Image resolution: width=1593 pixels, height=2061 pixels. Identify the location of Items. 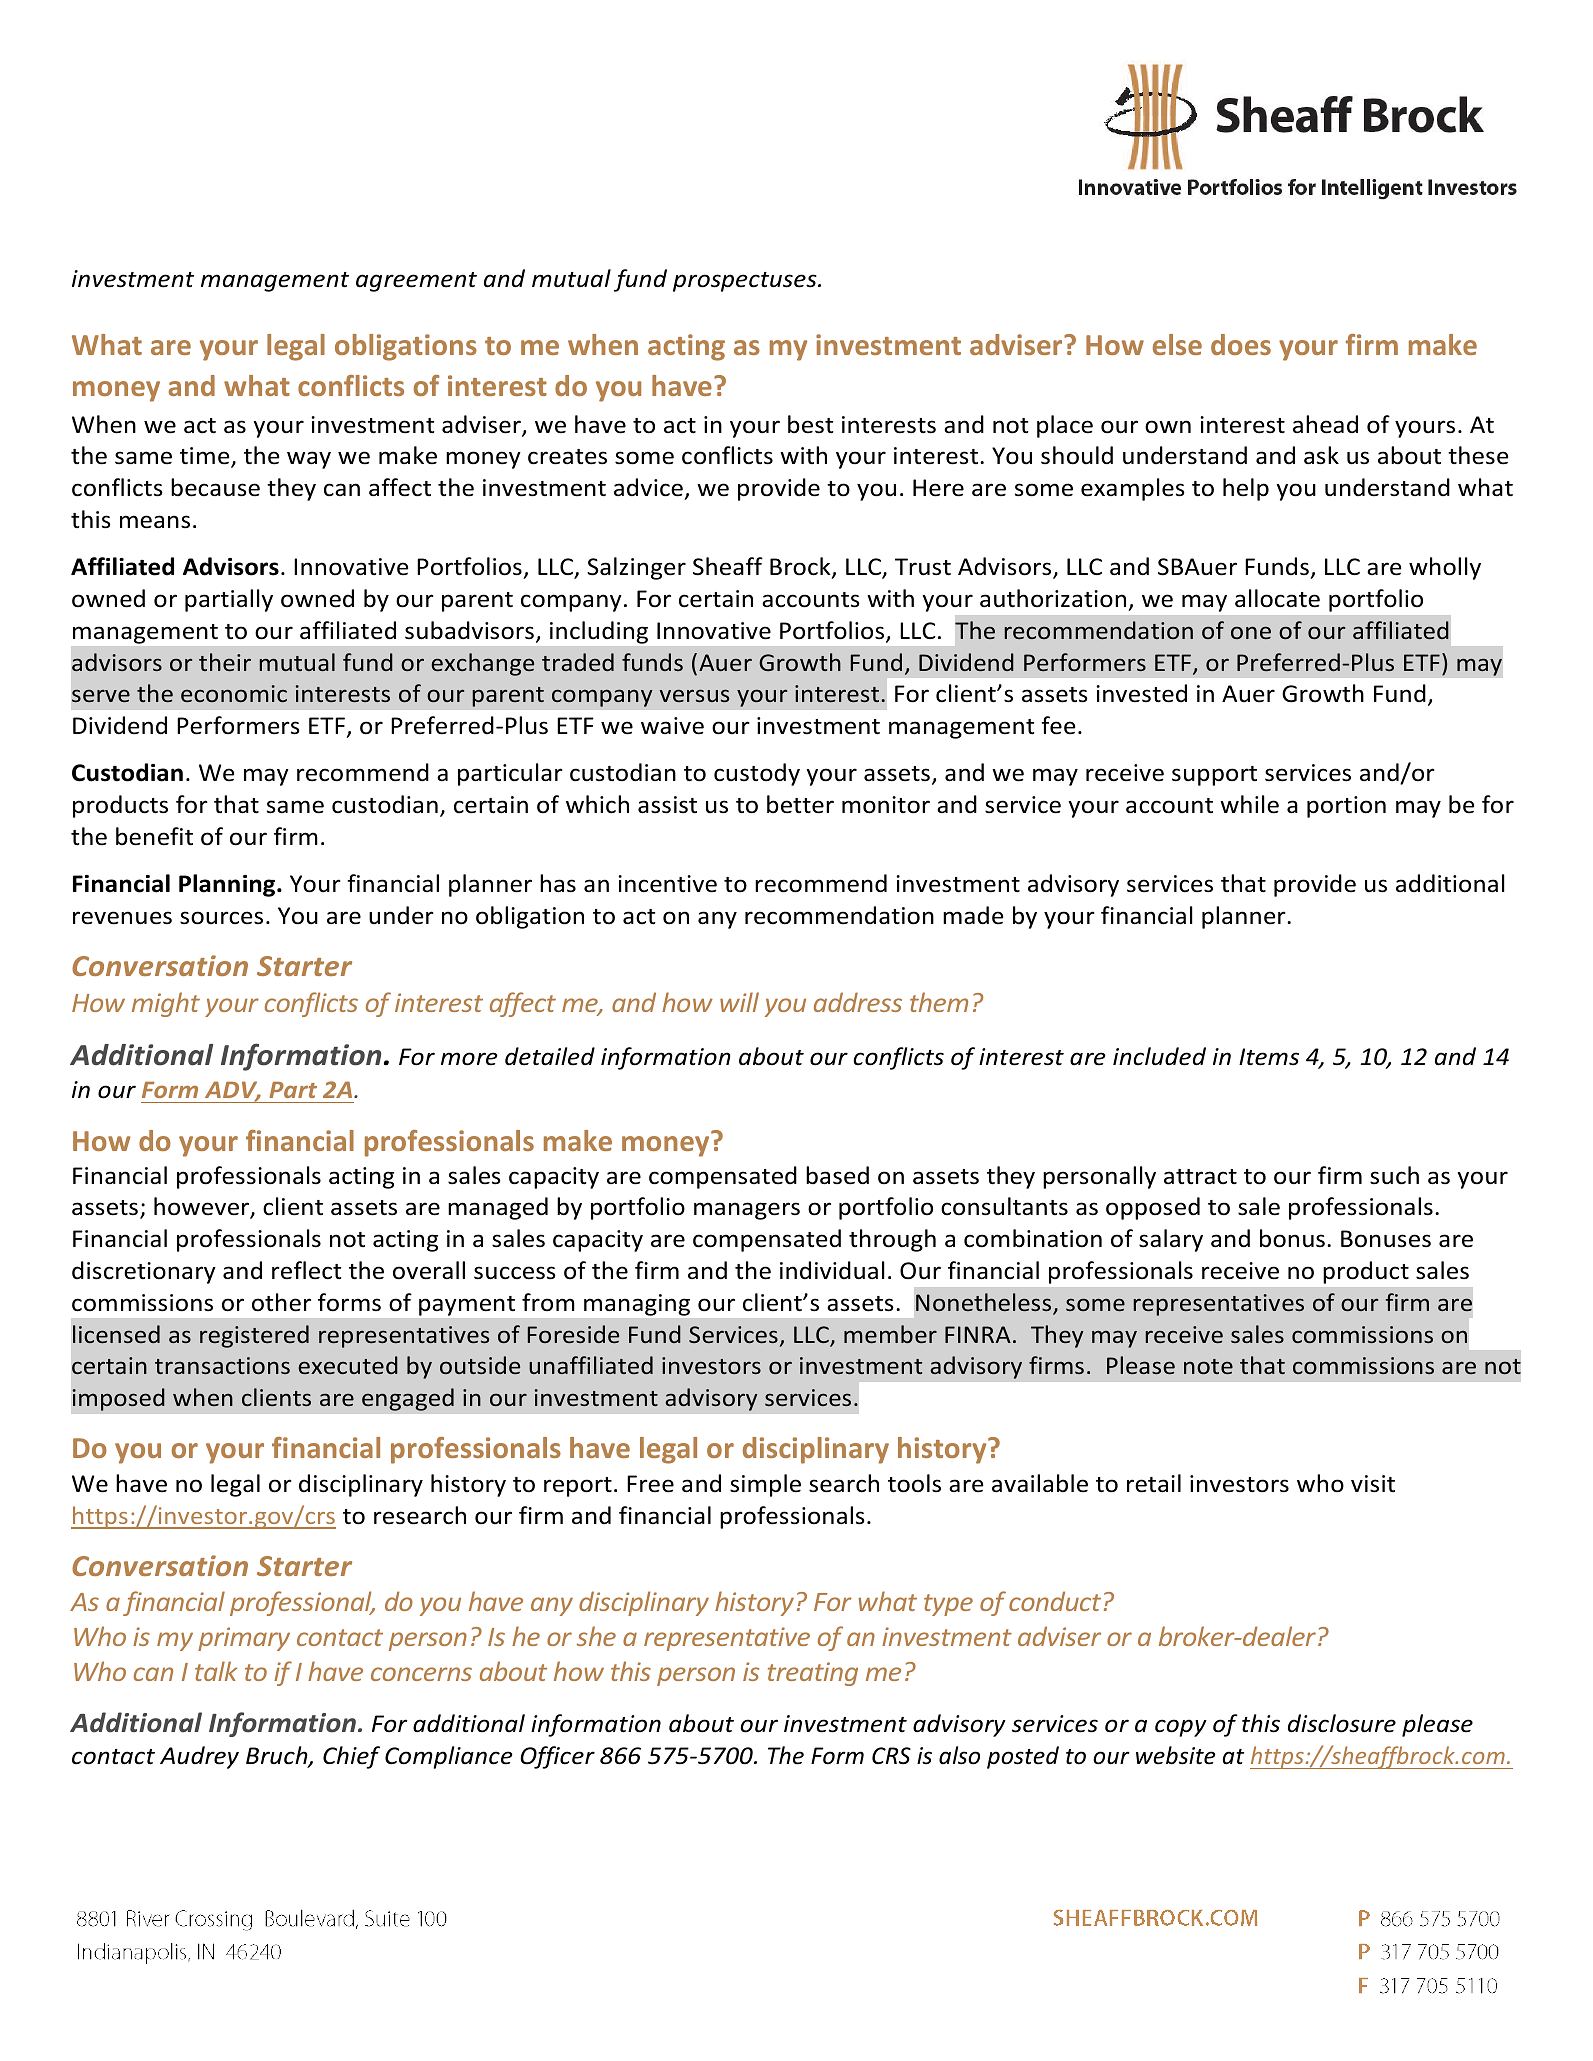
(1269, 1057).
